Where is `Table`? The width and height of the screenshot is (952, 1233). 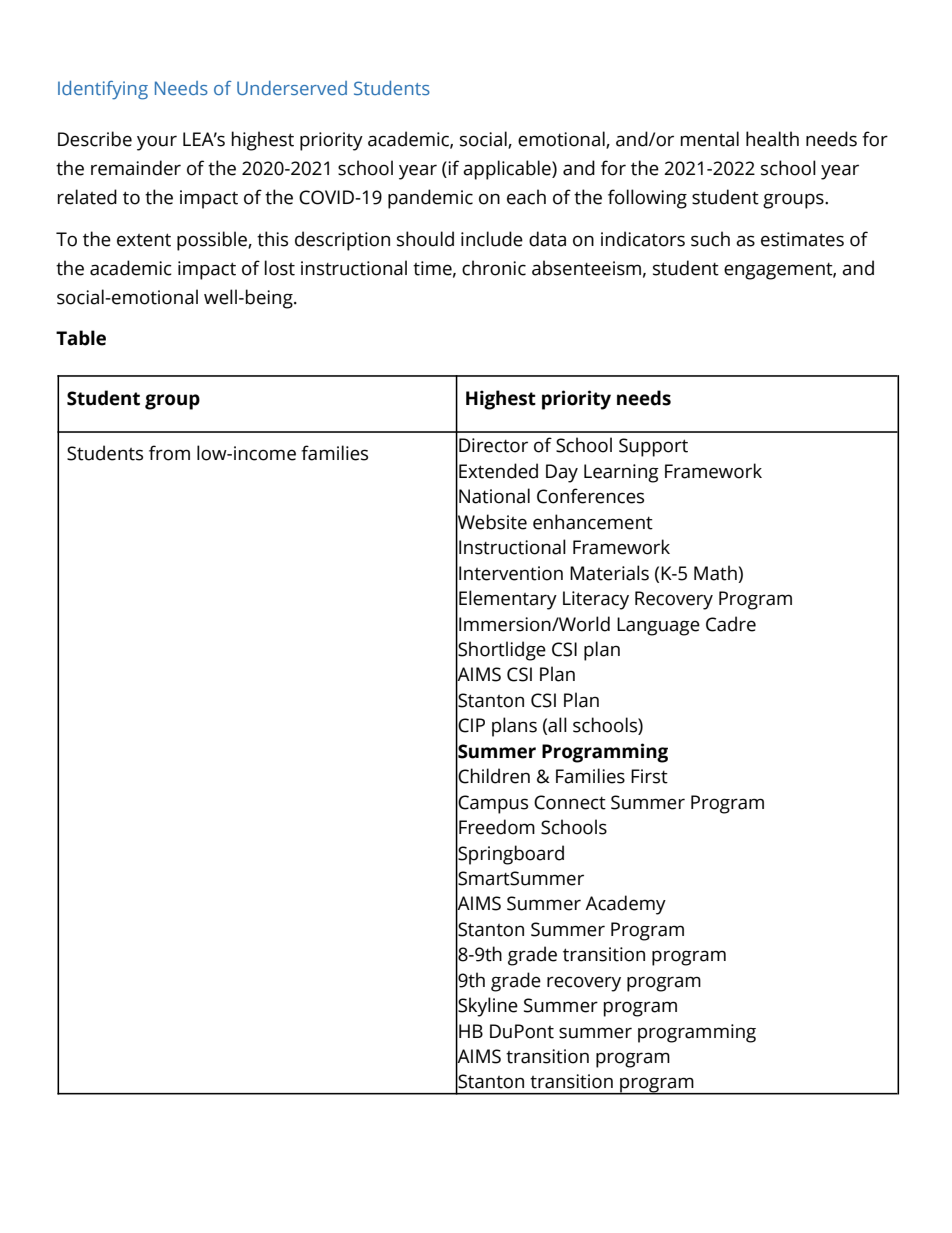
Table is located at coordinates (81, 338).
